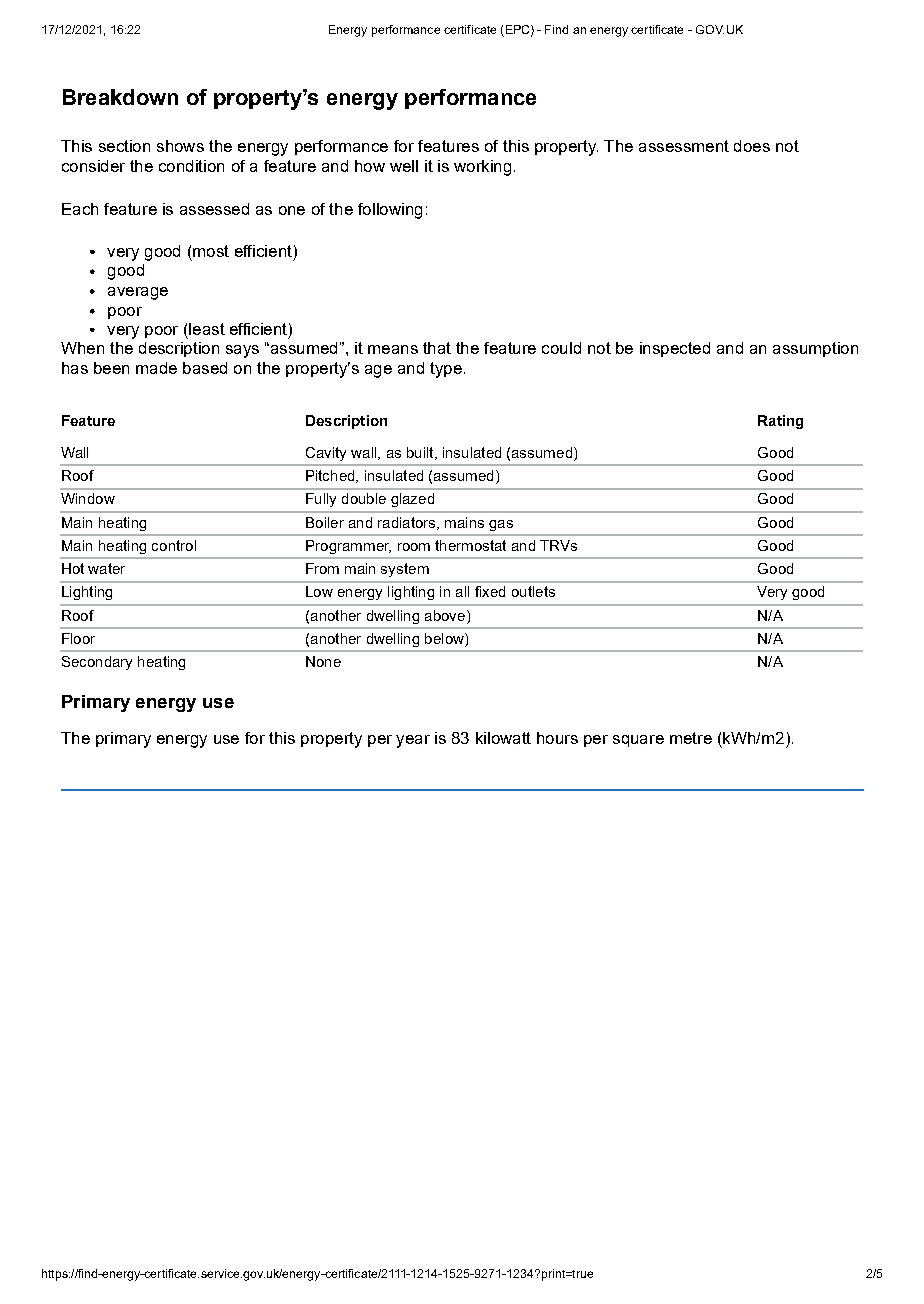 Image resolution: width=924 pixels, height=1304 pixels. What do you see at coordinates (413, 741) in the image?
I see `year` at bounding box center [413, 741].
